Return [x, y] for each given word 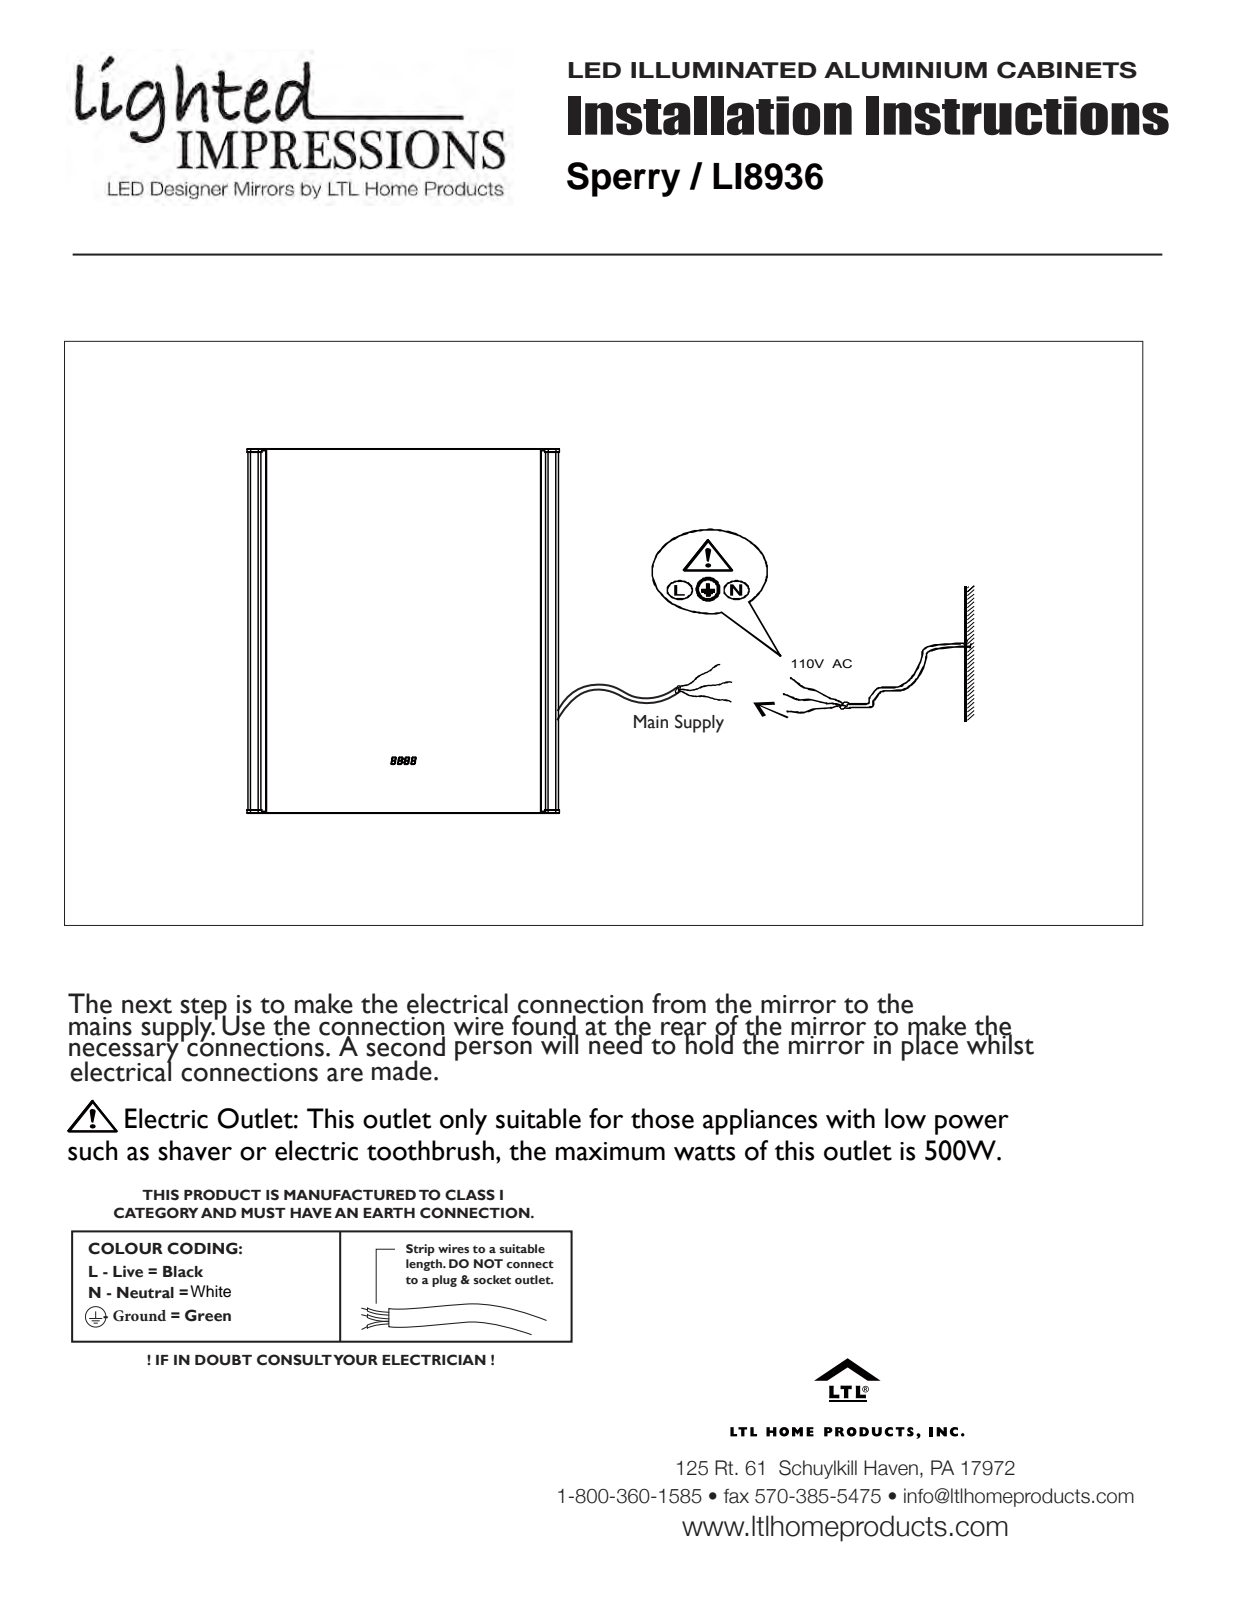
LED [595, 70]
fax [736, 1496]
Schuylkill [818, 1469]
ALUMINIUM [905, 70]
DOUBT [223, 1360]
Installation [710, 115]
